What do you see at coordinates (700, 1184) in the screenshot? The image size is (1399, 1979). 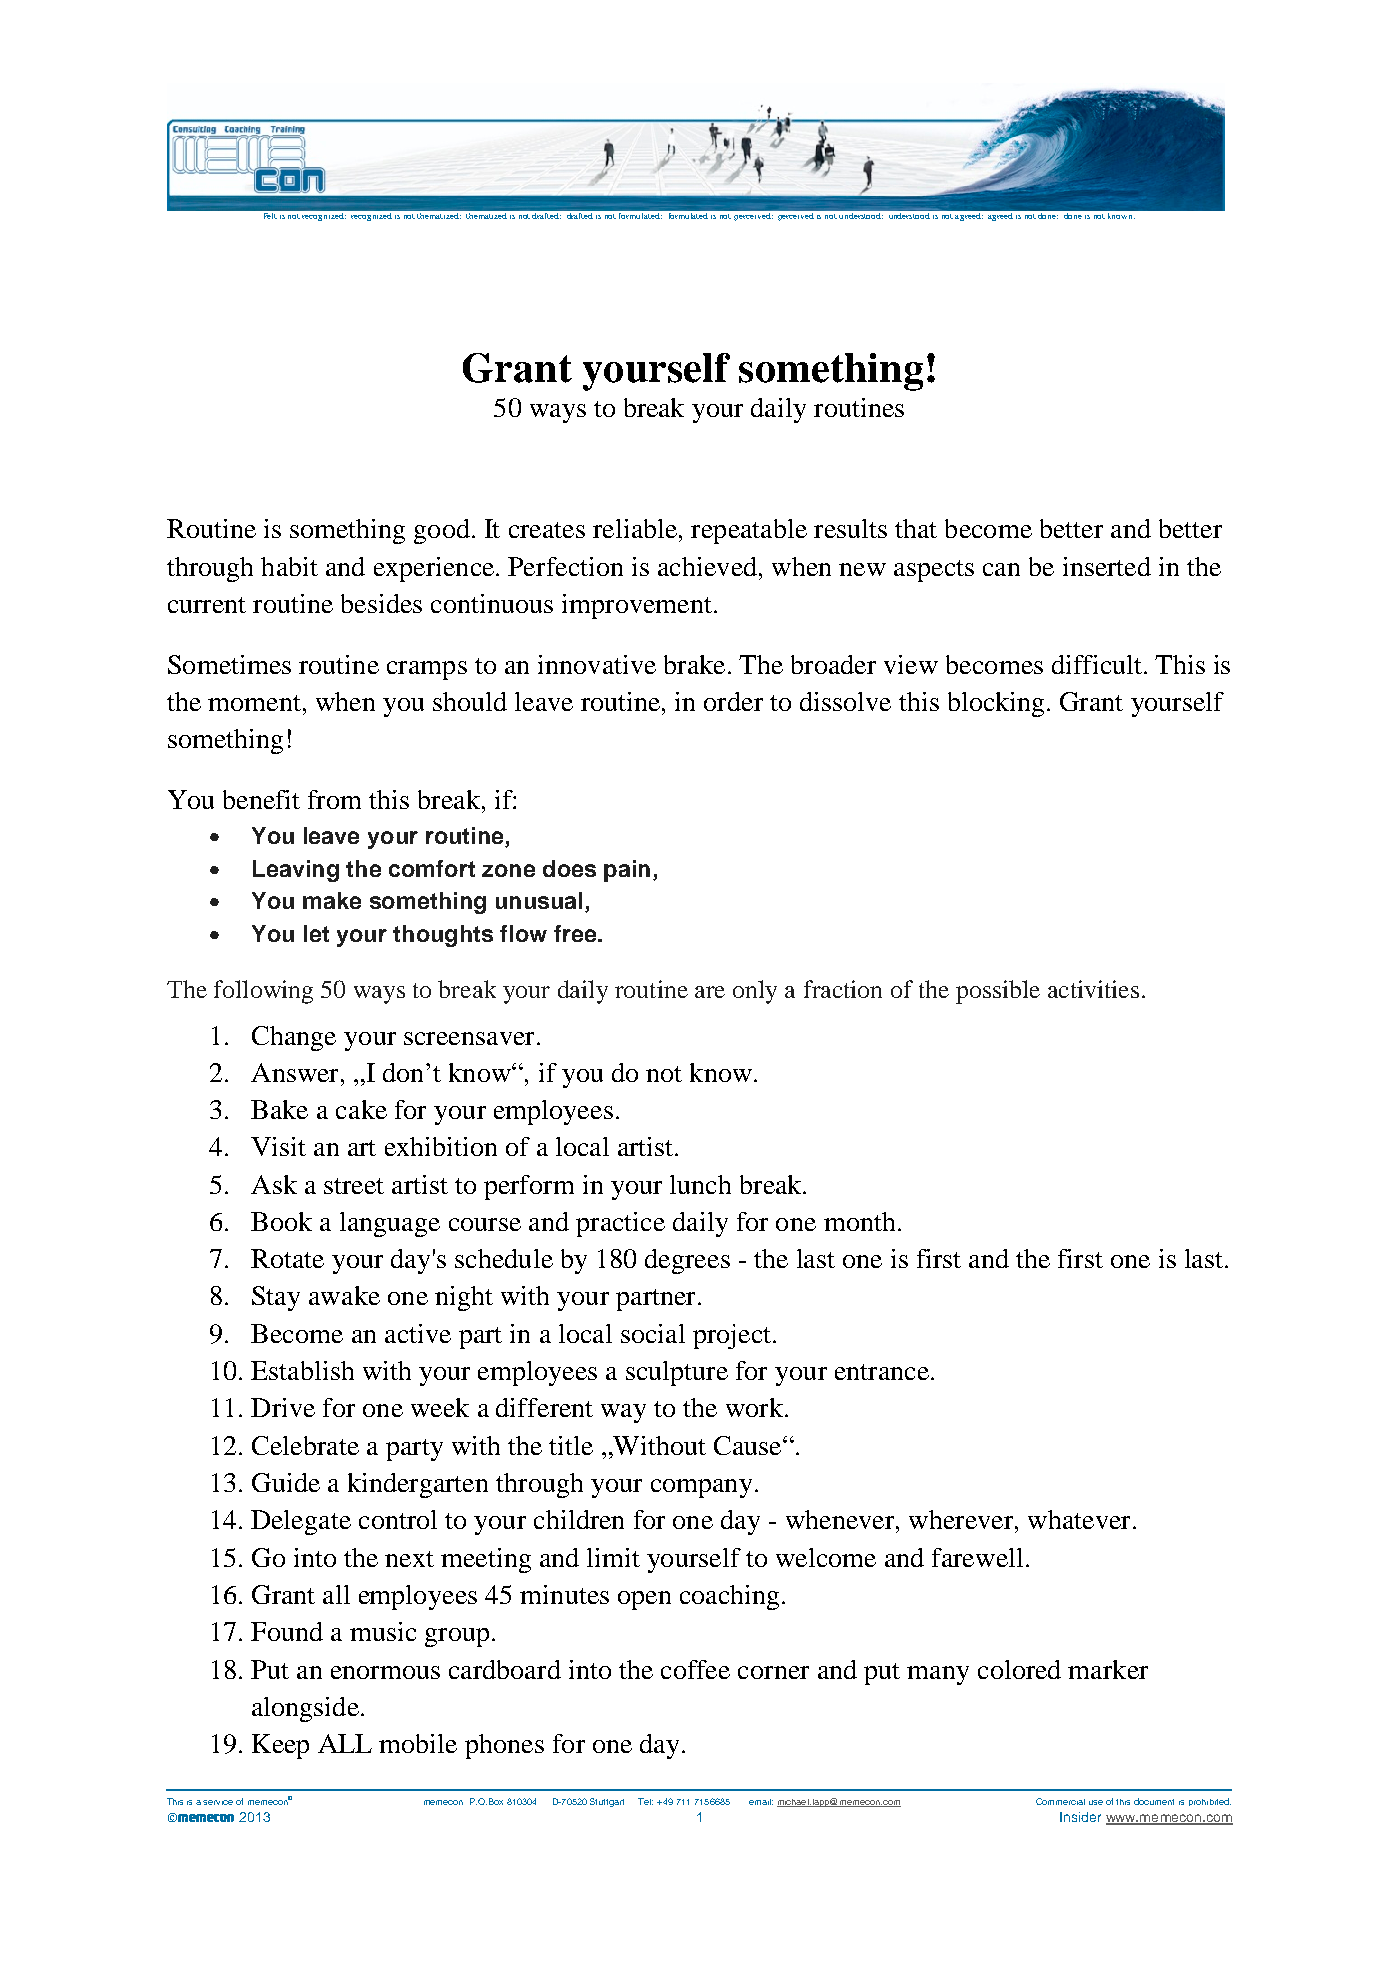 I see `lunch` at bounding box center [700, 1184].
